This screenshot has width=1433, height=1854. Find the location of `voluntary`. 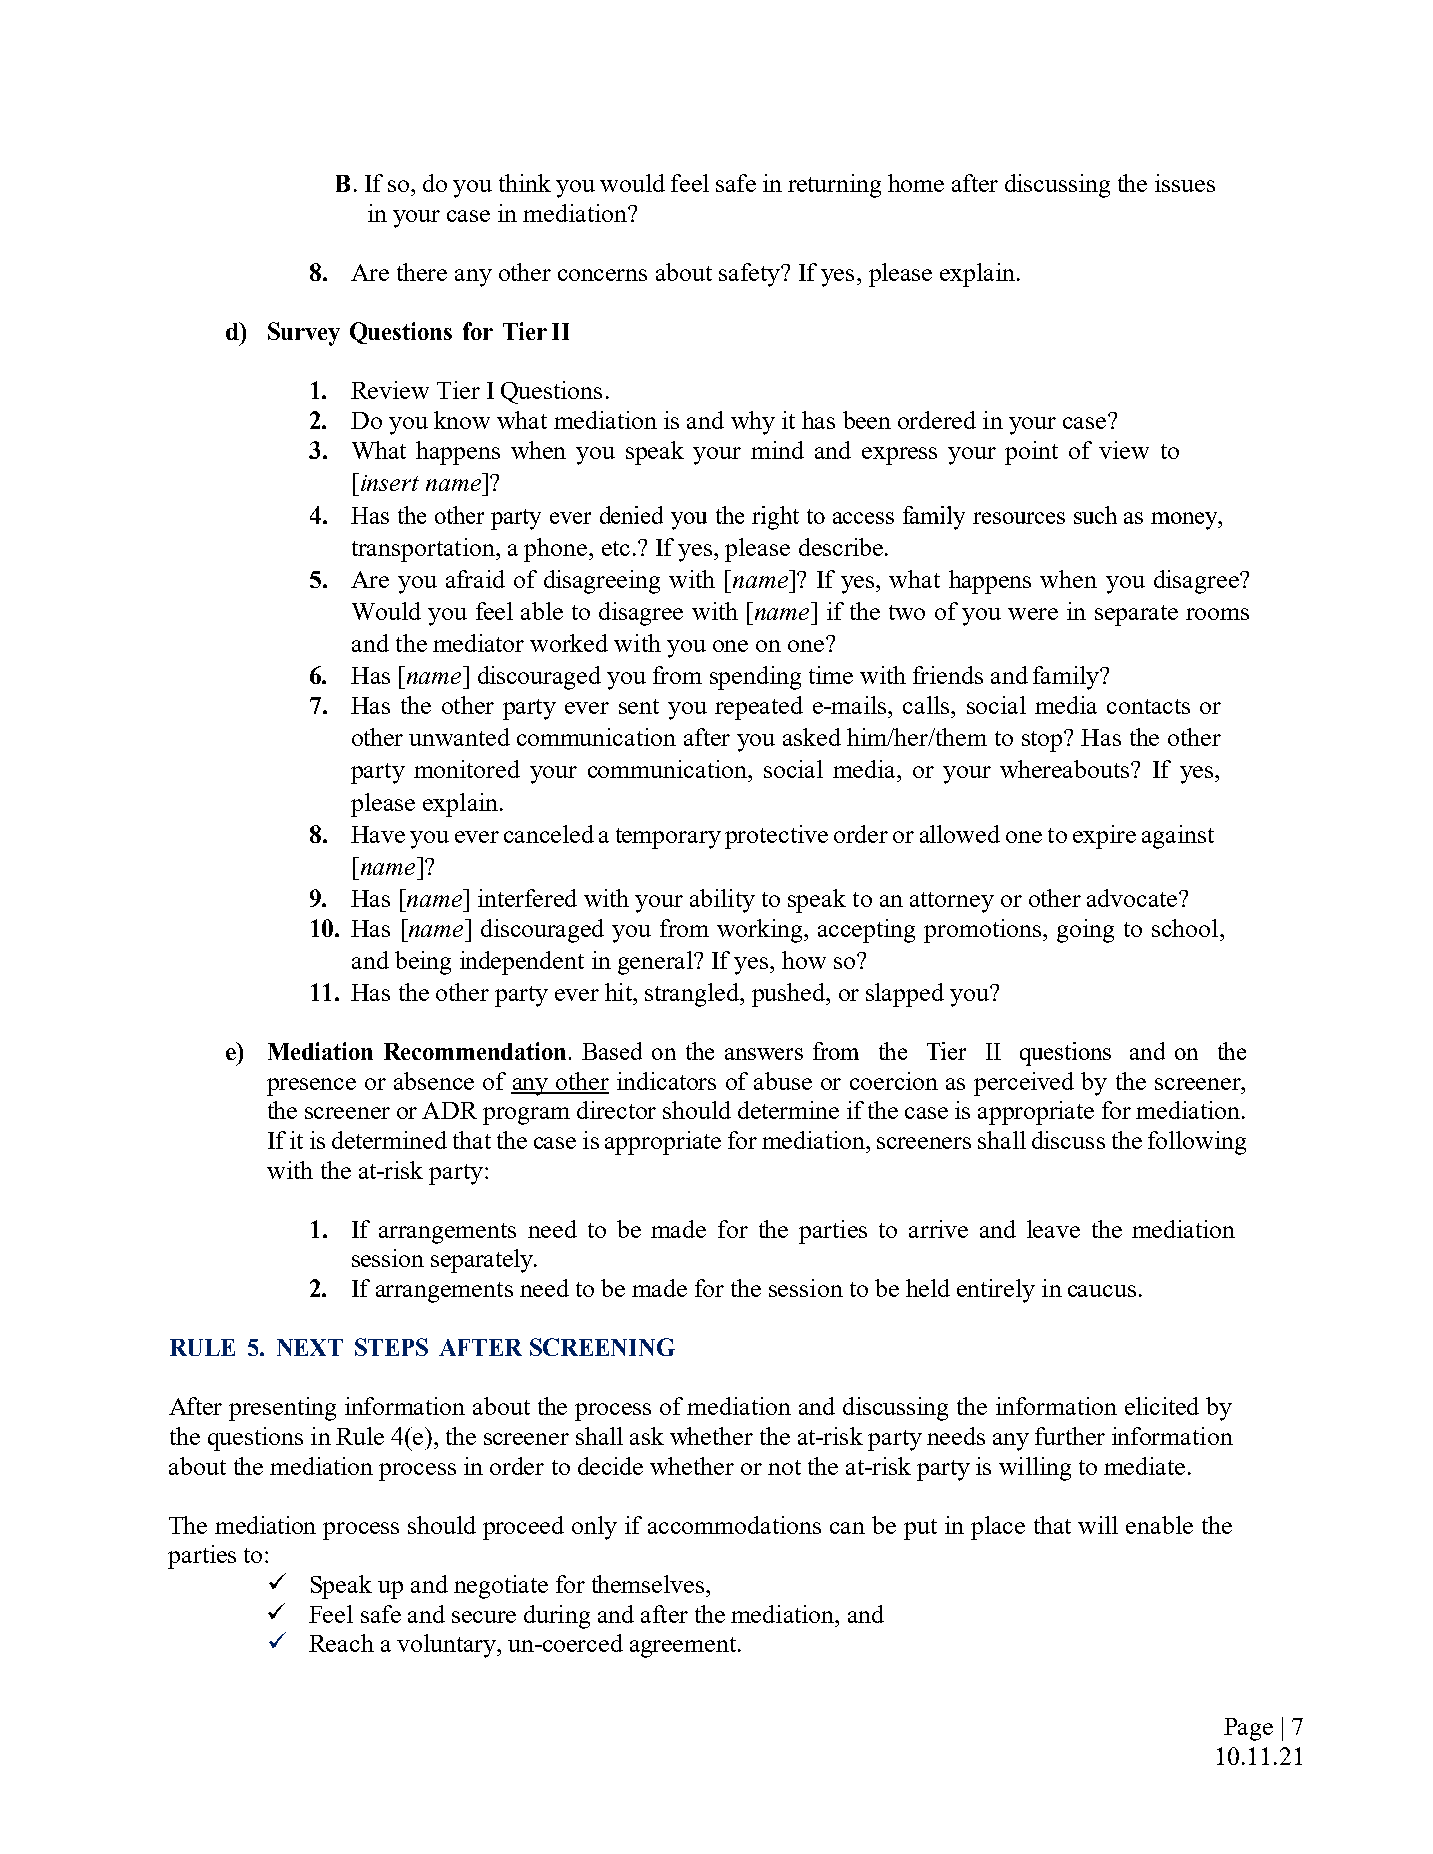

voluntary is located at coordinates (447, 1646).
